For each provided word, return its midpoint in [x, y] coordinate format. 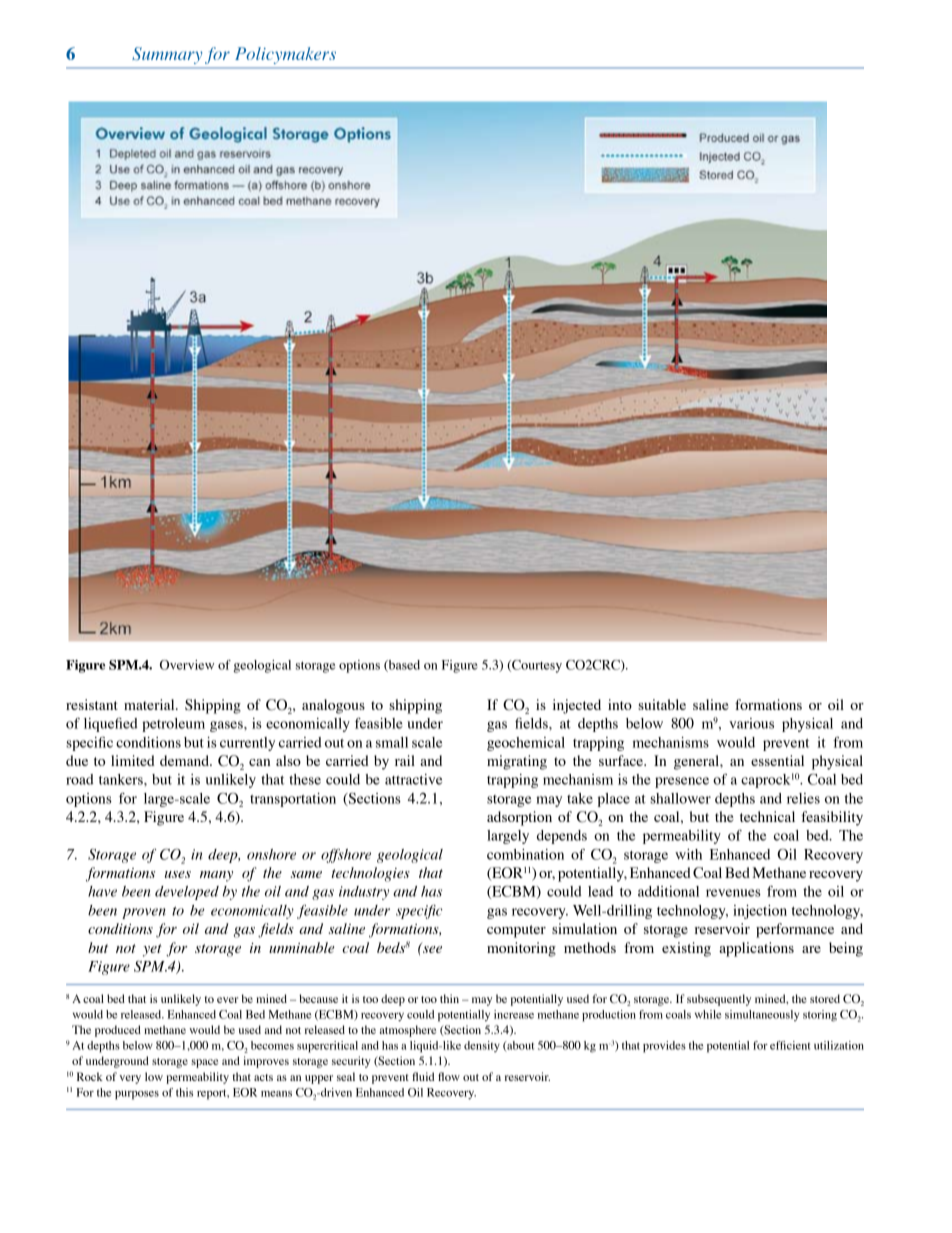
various [751, 723]
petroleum [173, 725]
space [204, 1063]
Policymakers [285, 55]
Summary [167, 55]
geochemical [526, 744]
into [620, 704]
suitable [662, 704]
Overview [187, 665]
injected [577, 706]
